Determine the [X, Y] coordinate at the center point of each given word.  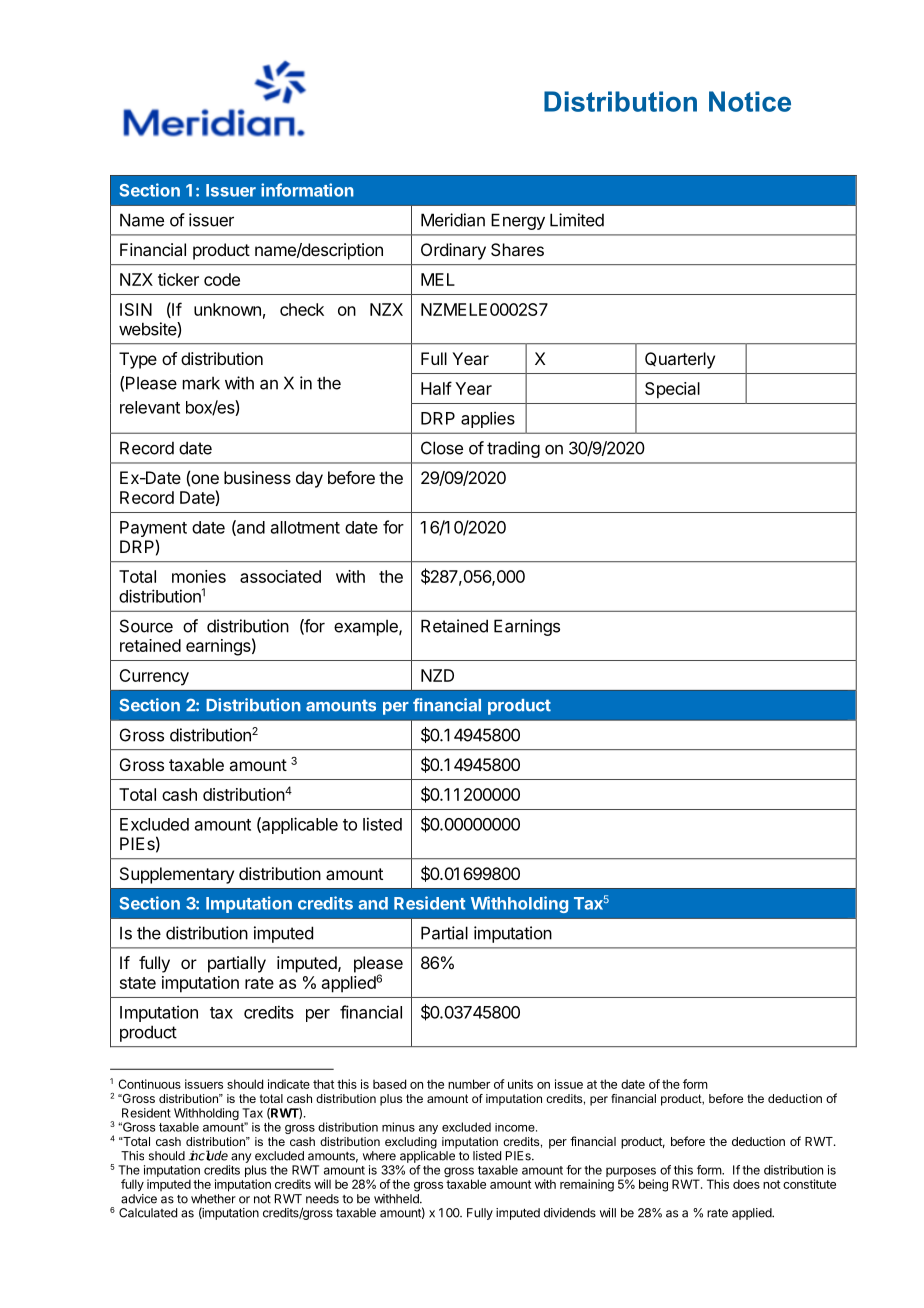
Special [672, 390]
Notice [750, 101]
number [469, 1084]
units [520, 1084]
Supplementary [177, 875]
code [222, 279]
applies [488, 419]
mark [201, 383]
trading [513, 449]
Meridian [453, 220]
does [746, 1184]
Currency [154, 677]
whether [213, 1199]
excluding [411, 1143]
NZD [437, 675]
